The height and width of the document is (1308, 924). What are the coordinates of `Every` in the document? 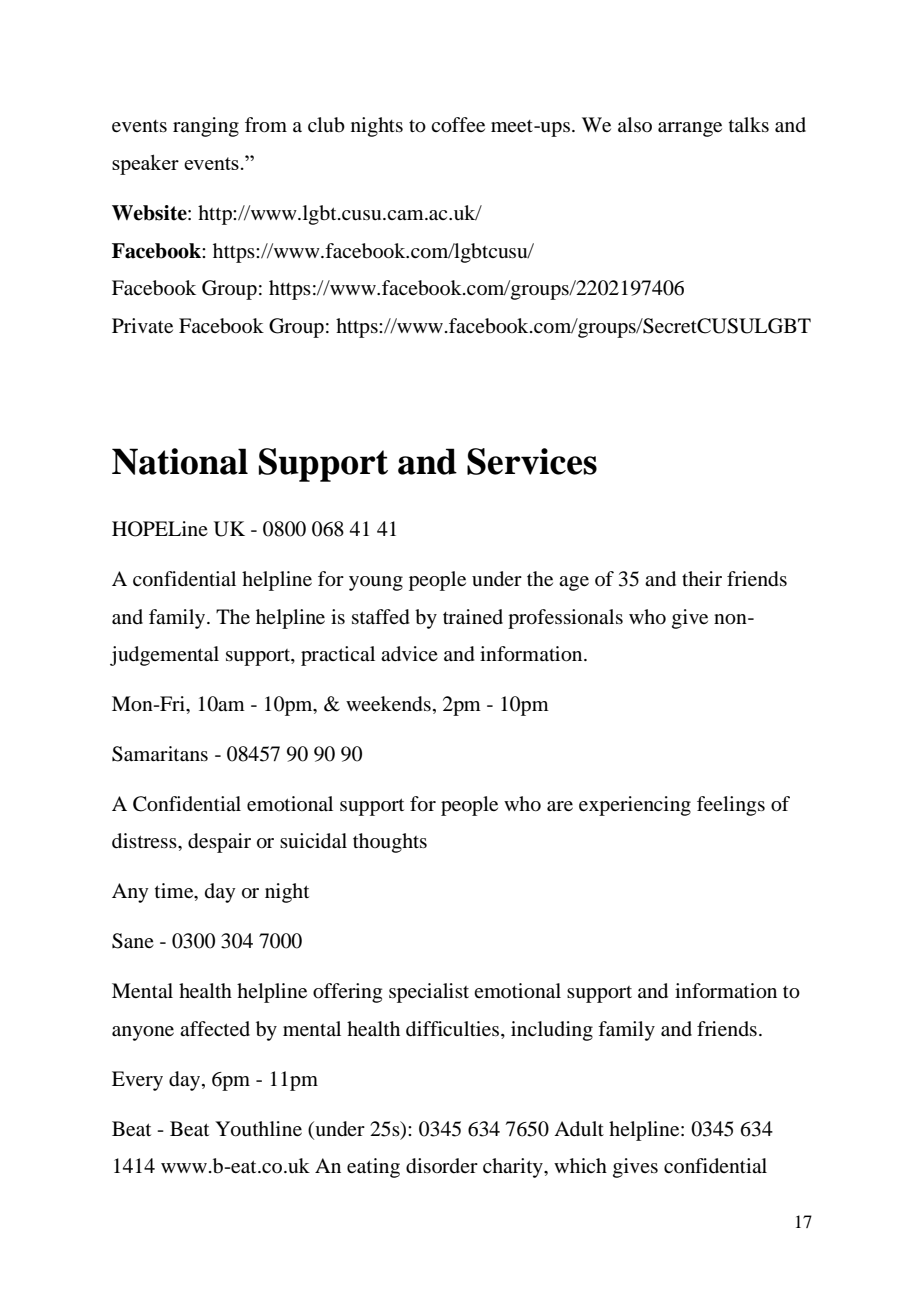 It's located at (137, 1081).
